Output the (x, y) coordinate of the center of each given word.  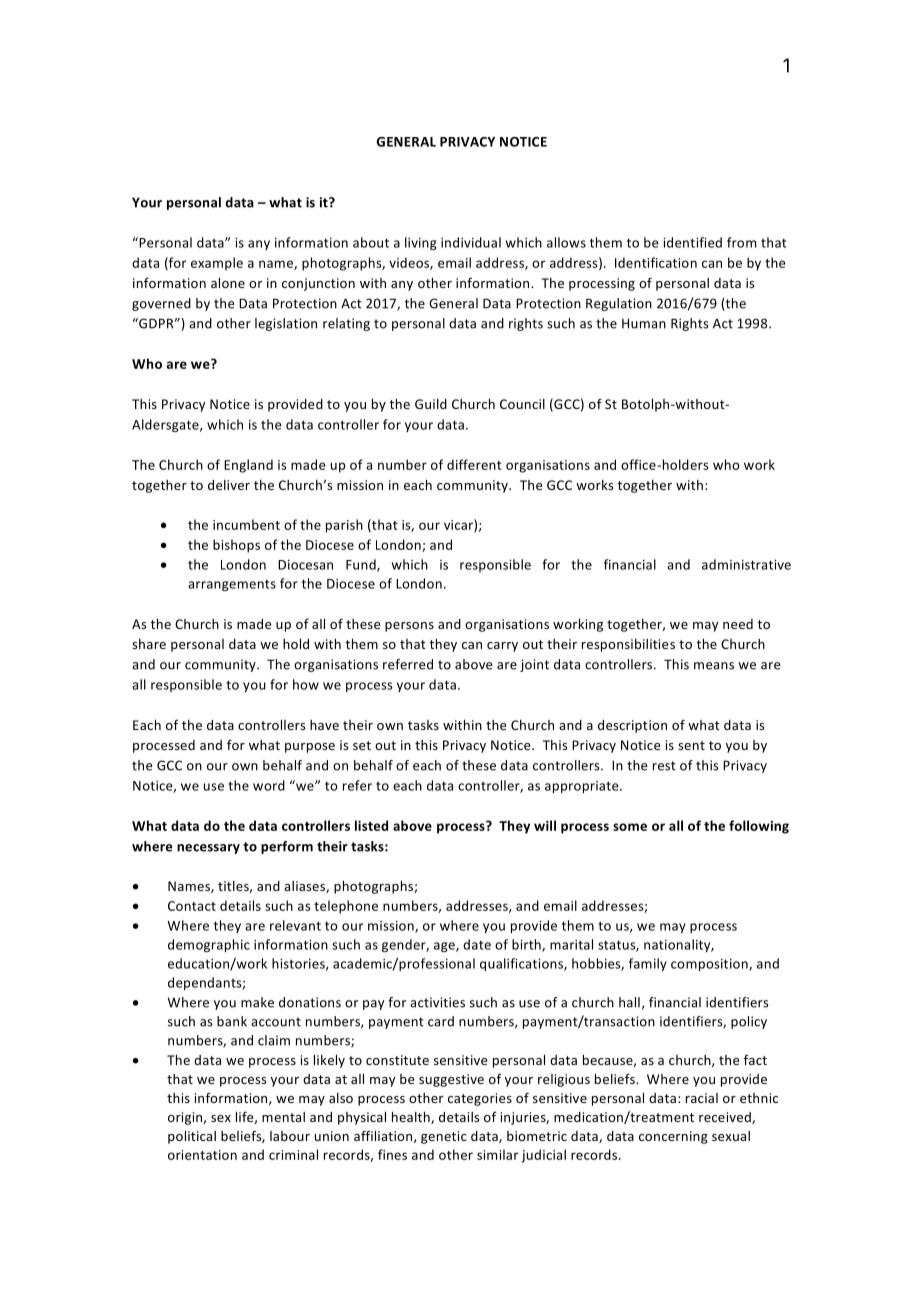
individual (471, 242)
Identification (656, 262)
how (306, 684)
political (192, 1137)
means (714, 666)
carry (502, 647)
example (217, 264)
